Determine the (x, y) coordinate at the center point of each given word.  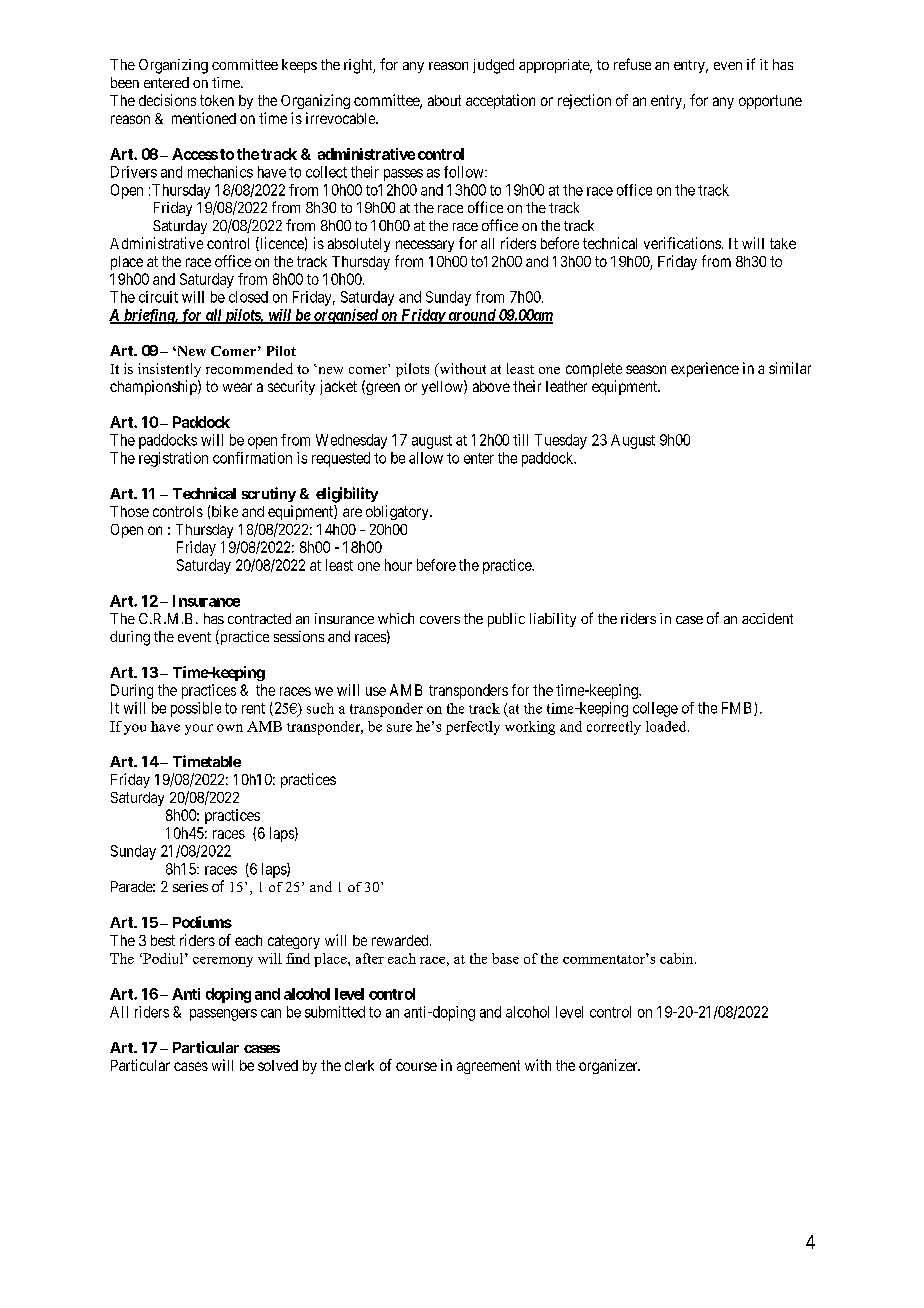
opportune (770, 102)
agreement (488, 1067)
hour (398, 565)
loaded (667, 726)
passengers (223, 1015)
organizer (609, 1066)
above (491, 386)
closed (248, 297)
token (217, 100)
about (444, 100)
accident (767, 618)
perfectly (473, 728)
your (199, 729)
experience (705, 369)
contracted (259, 618)
